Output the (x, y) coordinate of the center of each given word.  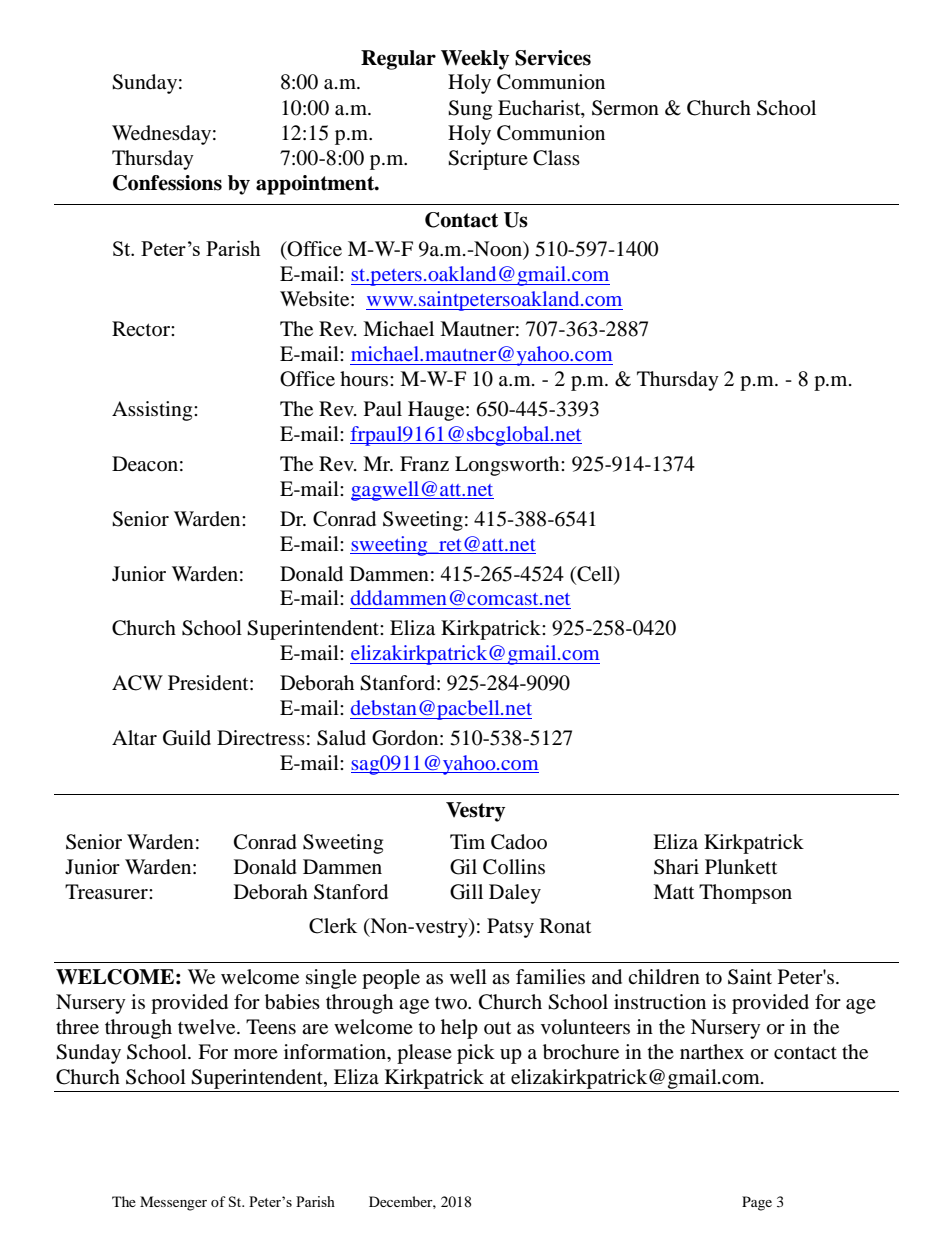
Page (757, 1203)
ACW (137, 683)
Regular (398, 60)
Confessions (167, 183)
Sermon (625, 108)
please (424, 1054)
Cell (595, 574)
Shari (676, 867)
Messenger (173, 1203)
